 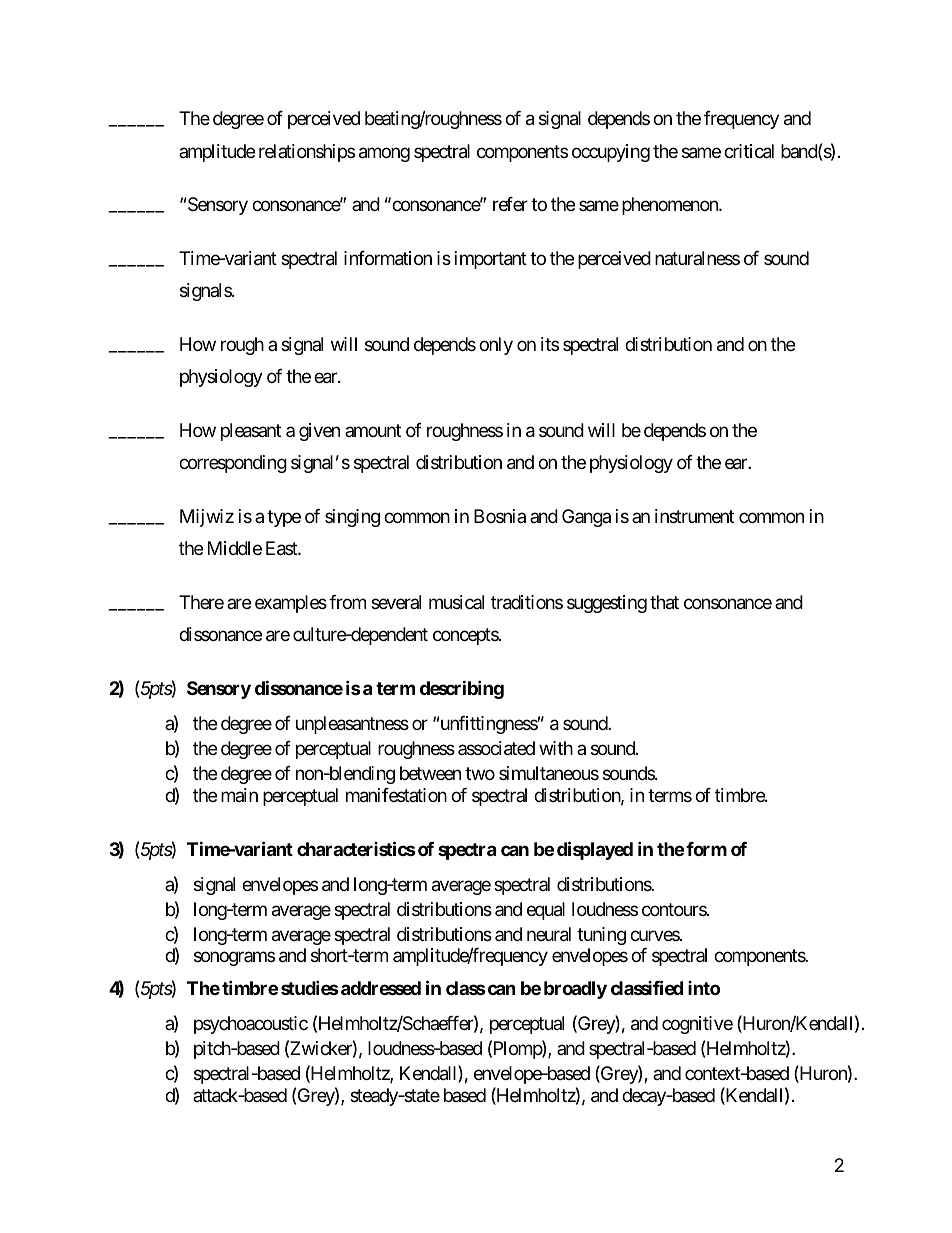 What do you see at coordinates (384, 154) in the screenshot?
I see `among` at bounding box center [384, 154].
